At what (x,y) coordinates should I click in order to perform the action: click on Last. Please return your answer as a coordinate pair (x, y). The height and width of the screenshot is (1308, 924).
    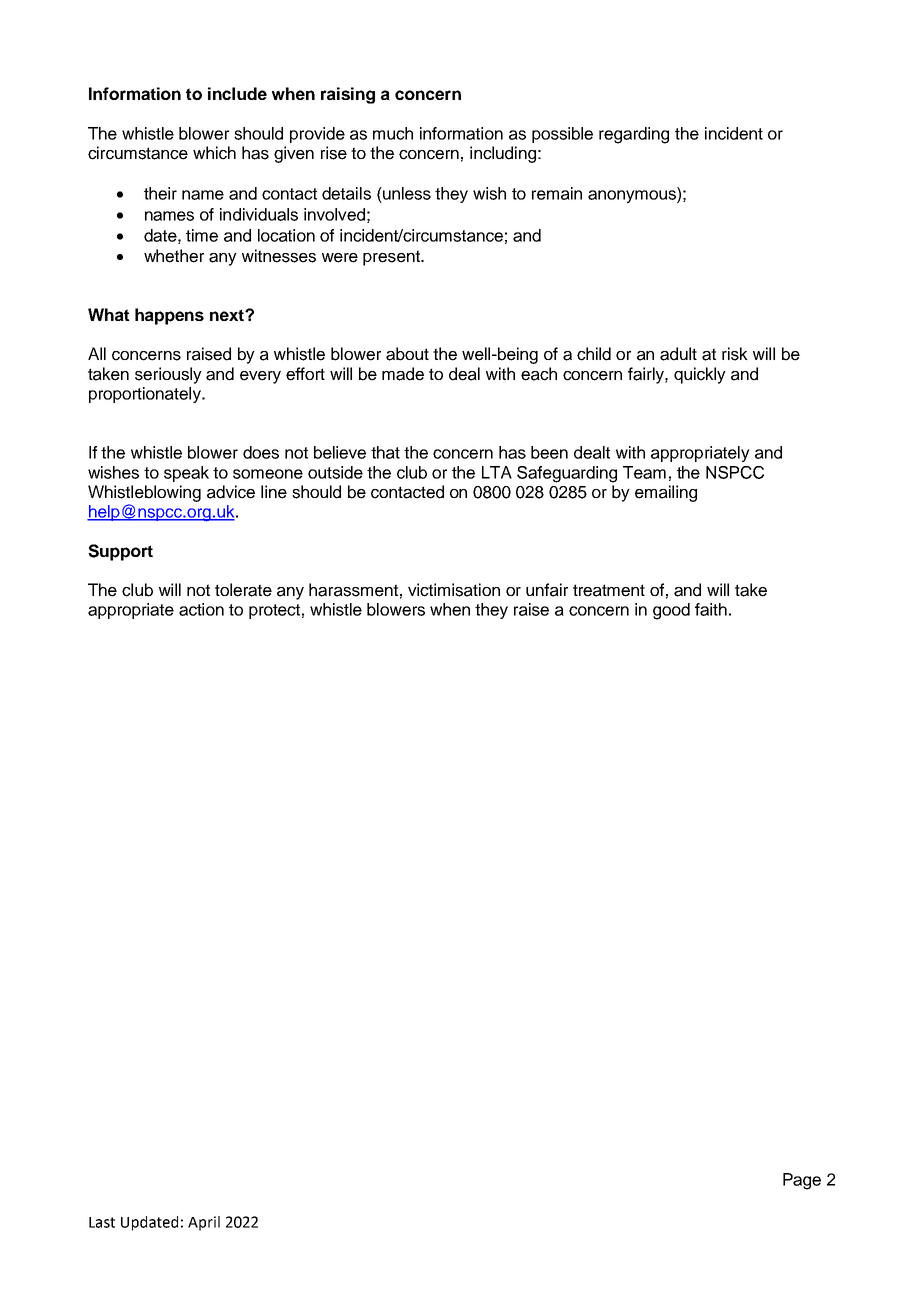
    Looking at the image, I should click on (102, 1222).
